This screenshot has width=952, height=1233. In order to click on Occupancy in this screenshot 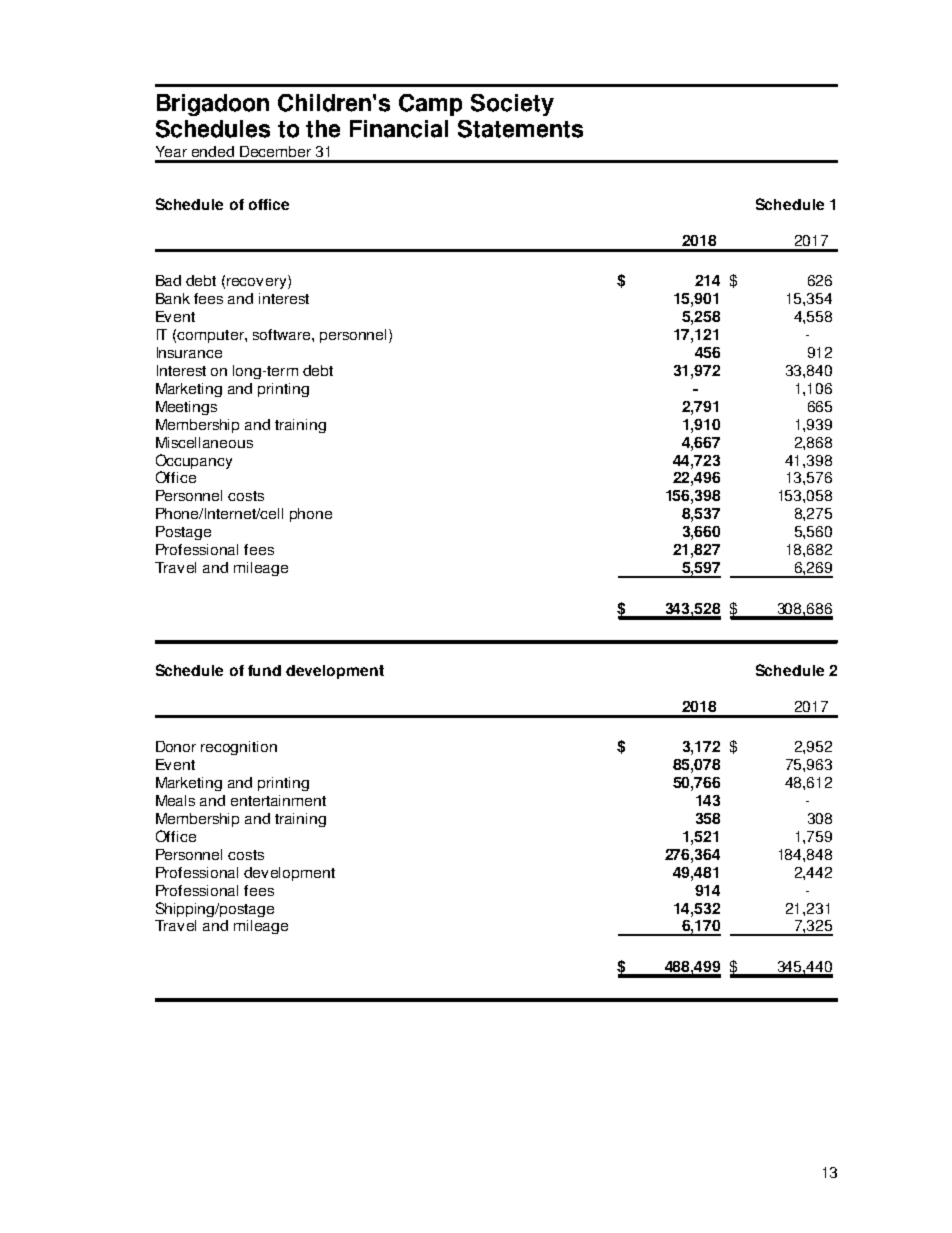, I will do `click(194, 461)`.
